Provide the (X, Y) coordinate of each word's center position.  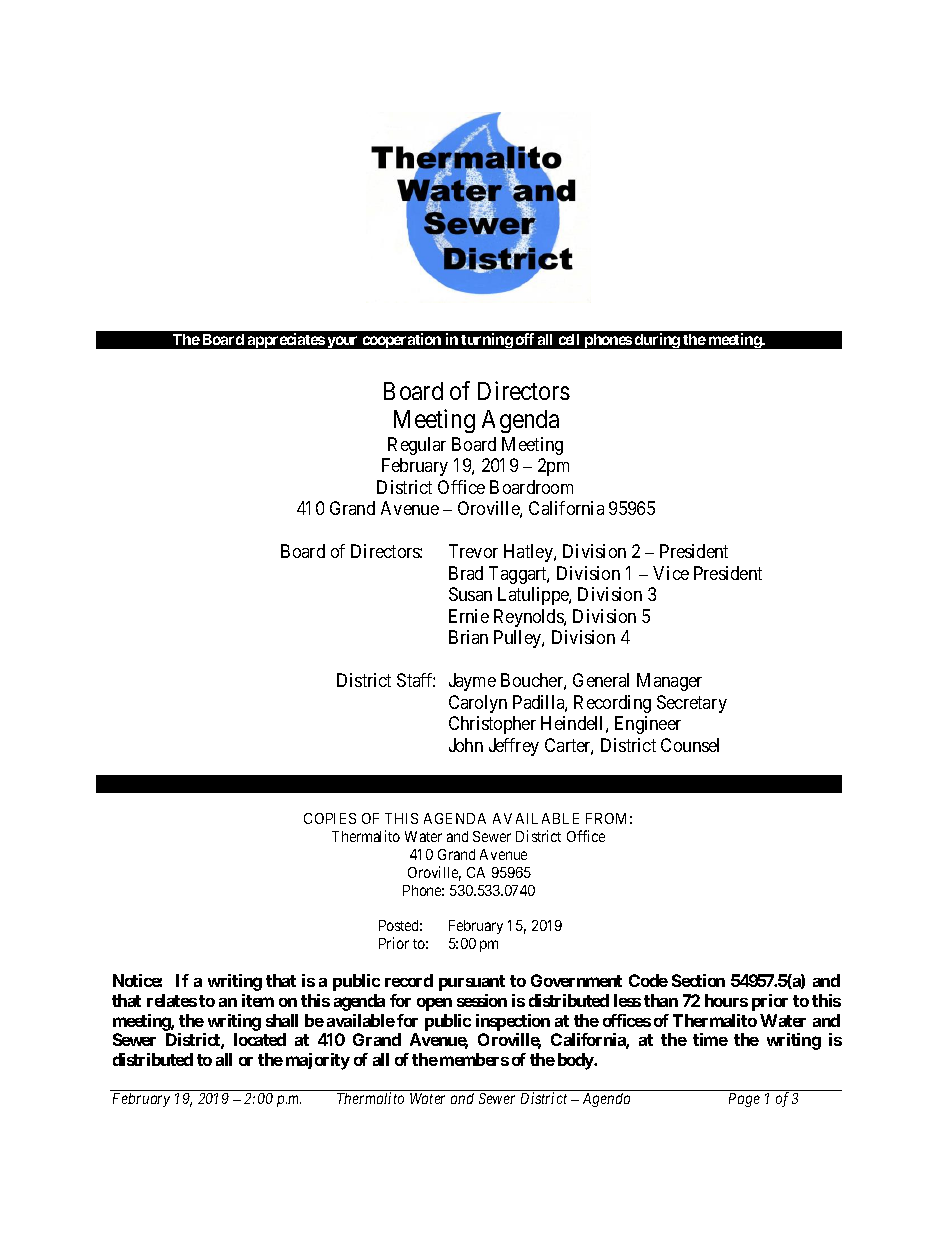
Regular (417, 446)
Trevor (473, 551)
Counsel (690, 745)
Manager (669, 682)
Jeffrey (514, 747)
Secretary (692, 704)
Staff (416, 680)
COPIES (330, 818)
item (258, 1000)
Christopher (492, 725)
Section (698, 980)
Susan (470, 594)
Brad (466, 573)
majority (318, 1061)
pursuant (472, 983)
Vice (671, 573)
